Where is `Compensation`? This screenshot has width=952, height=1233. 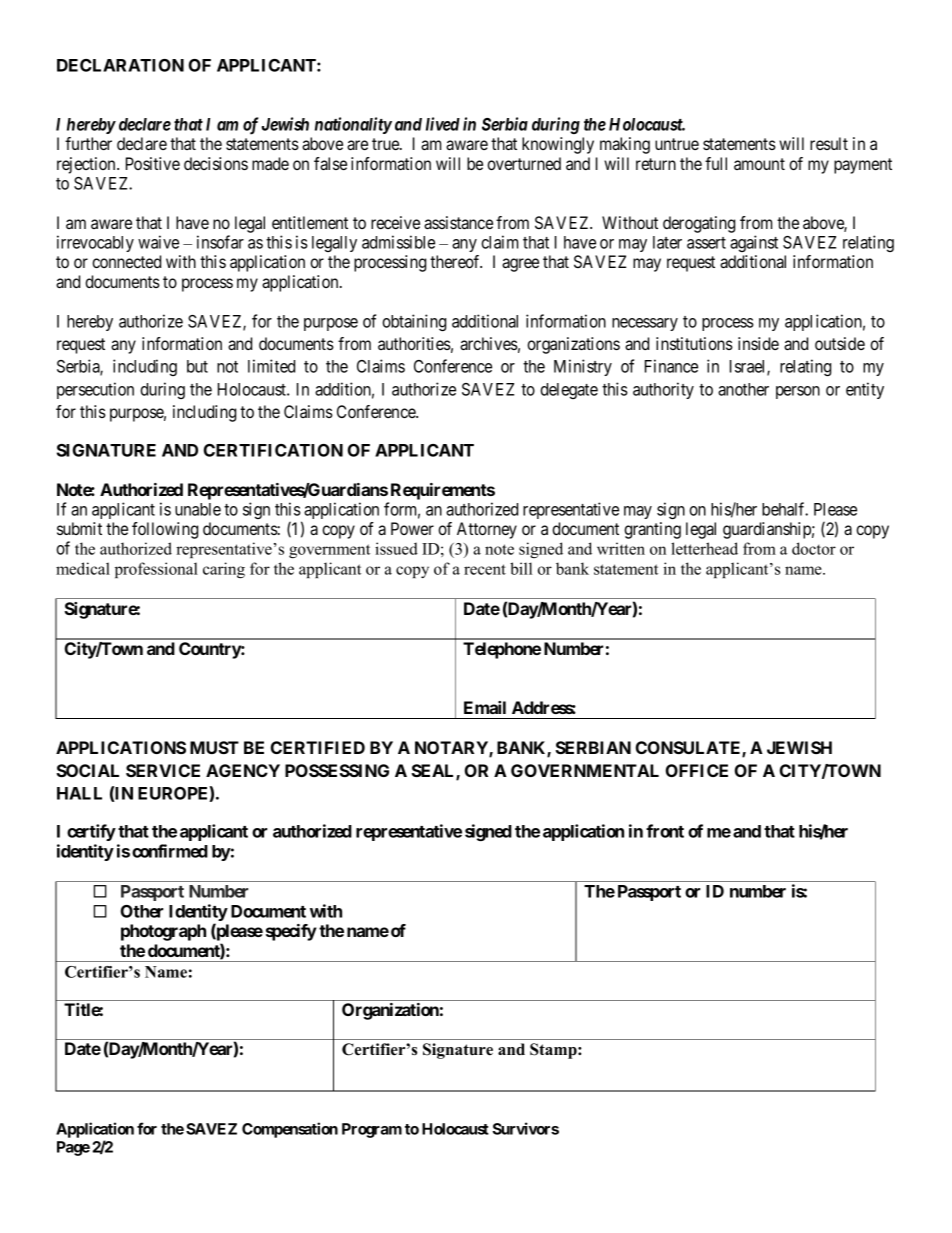
Compensation is located at coordinates (290, 1130).
